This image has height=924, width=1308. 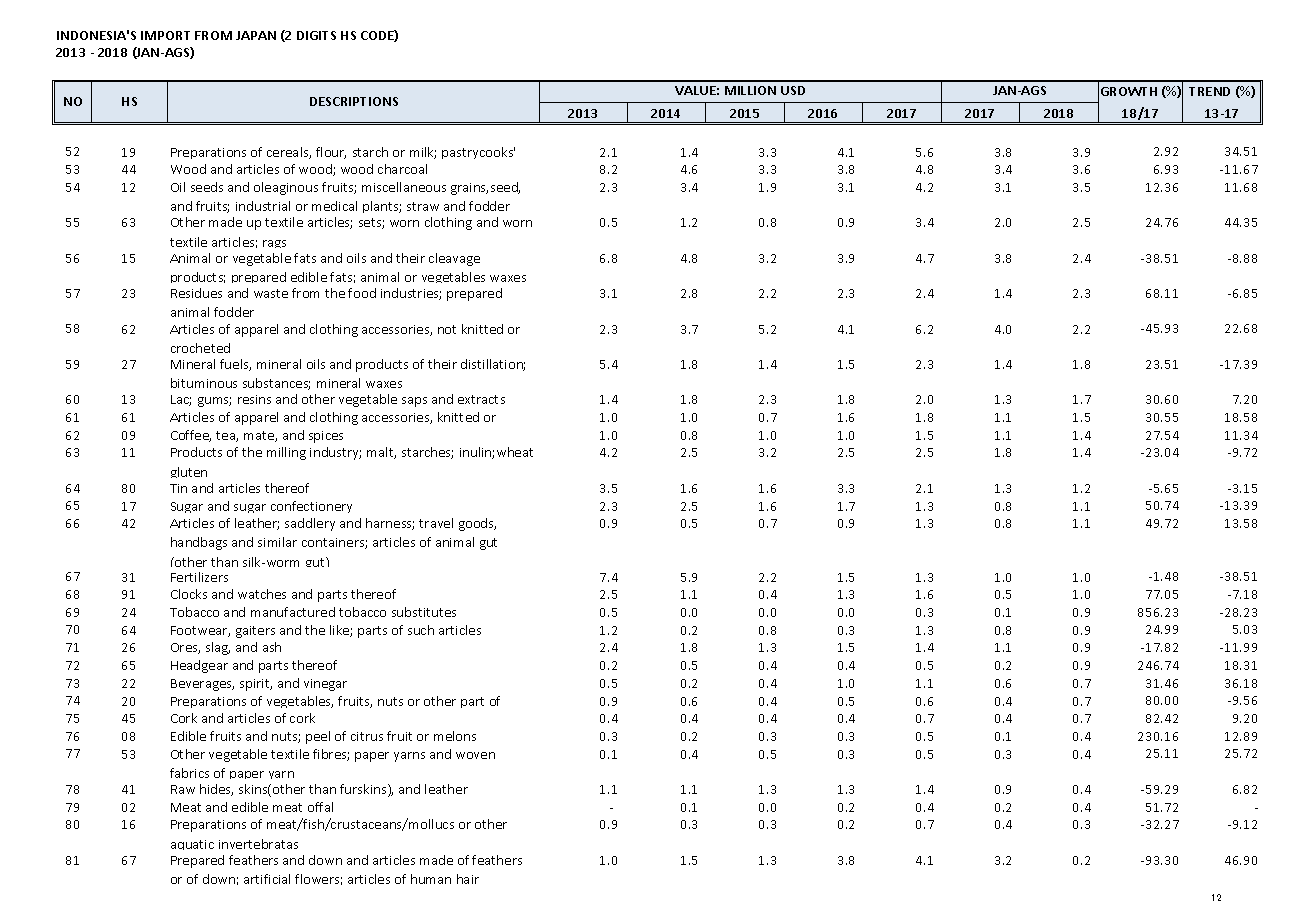 What do you see at coordinates (468, 879) in the image?
I see `hair` at bounding box center [468, 879].
